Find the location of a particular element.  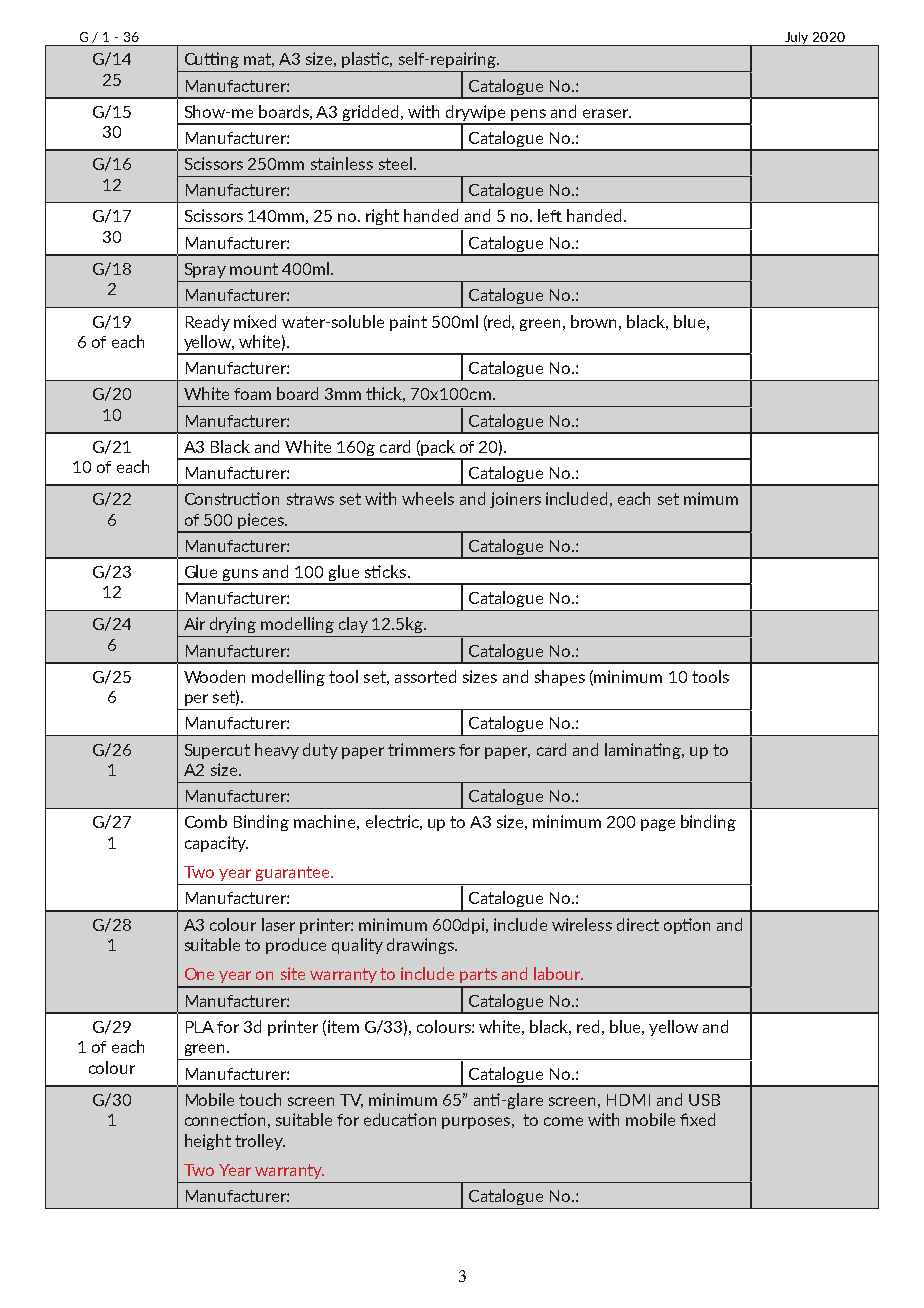

Cutting is located at coordinates (212, 60).
